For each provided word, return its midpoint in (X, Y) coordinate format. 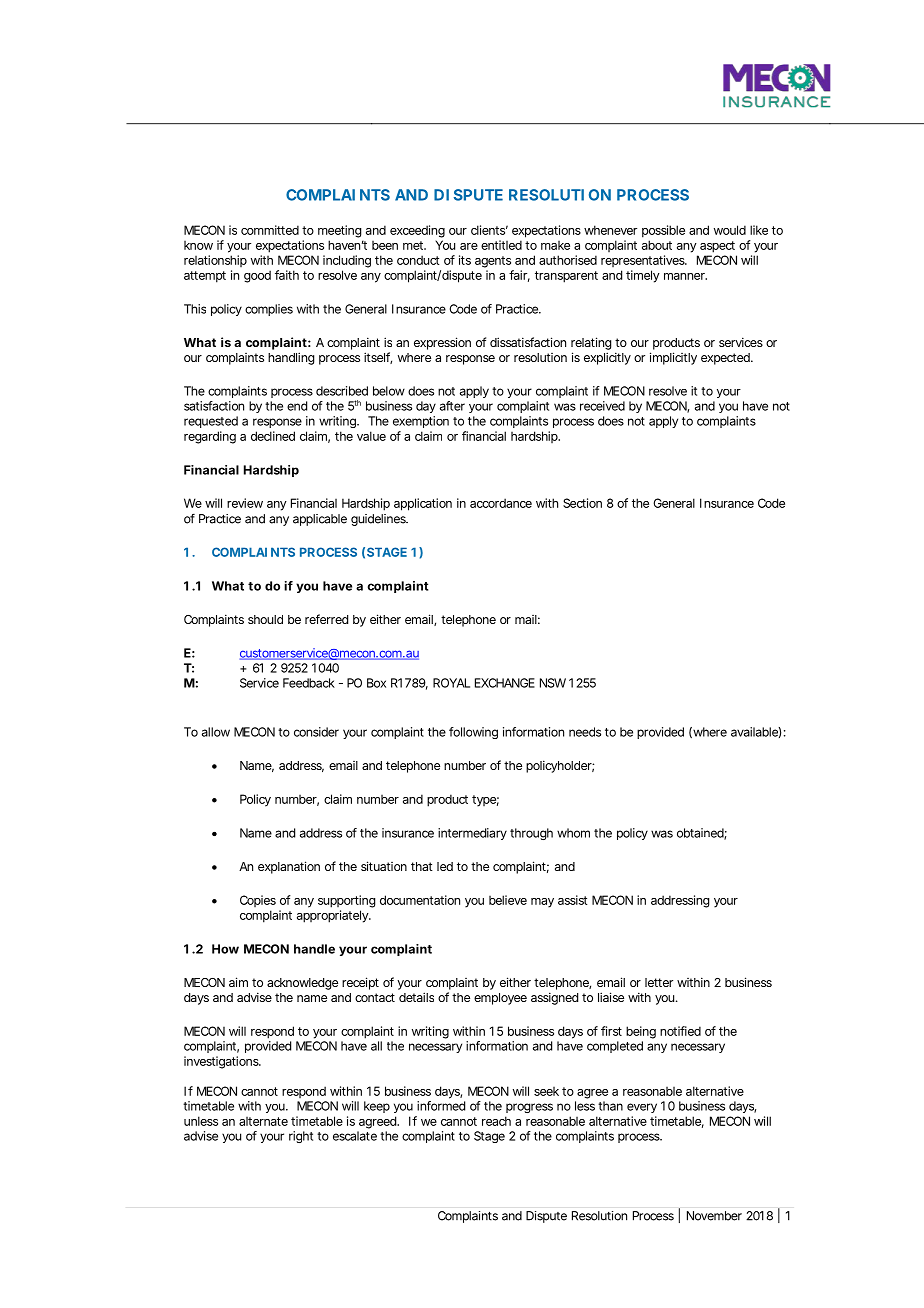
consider (316, 732)
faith (287, 275)
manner (685, 276)
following (473, 733)
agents (493, 262)
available (756, 732)
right (301, 1137)
